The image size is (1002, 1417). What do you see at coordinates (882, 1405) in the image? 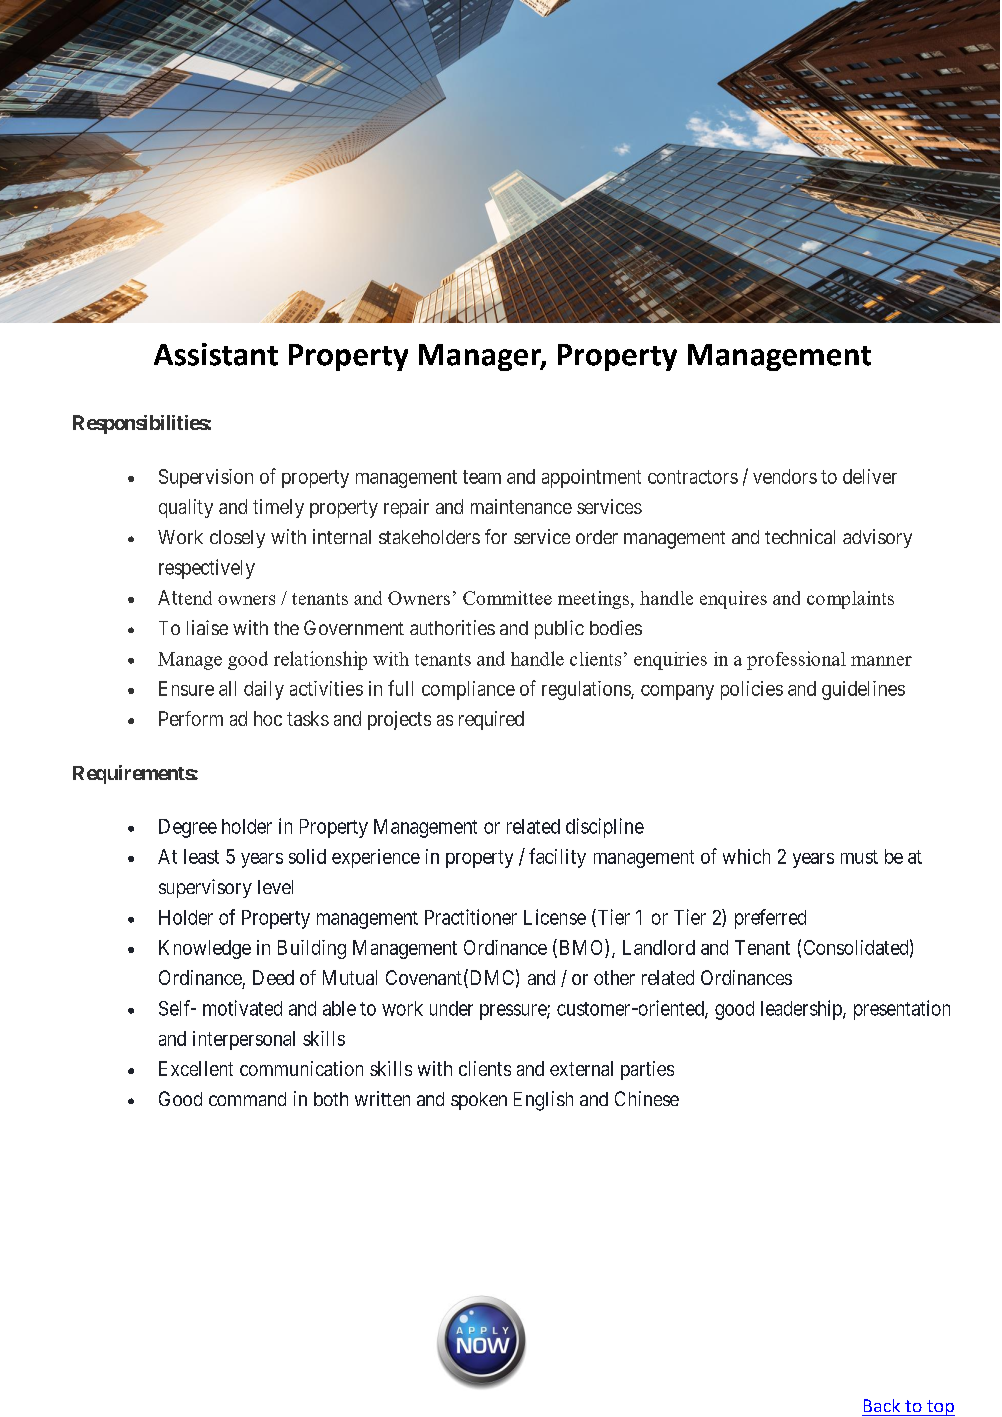
I see `Back` at bounding box center [882, 1405].
